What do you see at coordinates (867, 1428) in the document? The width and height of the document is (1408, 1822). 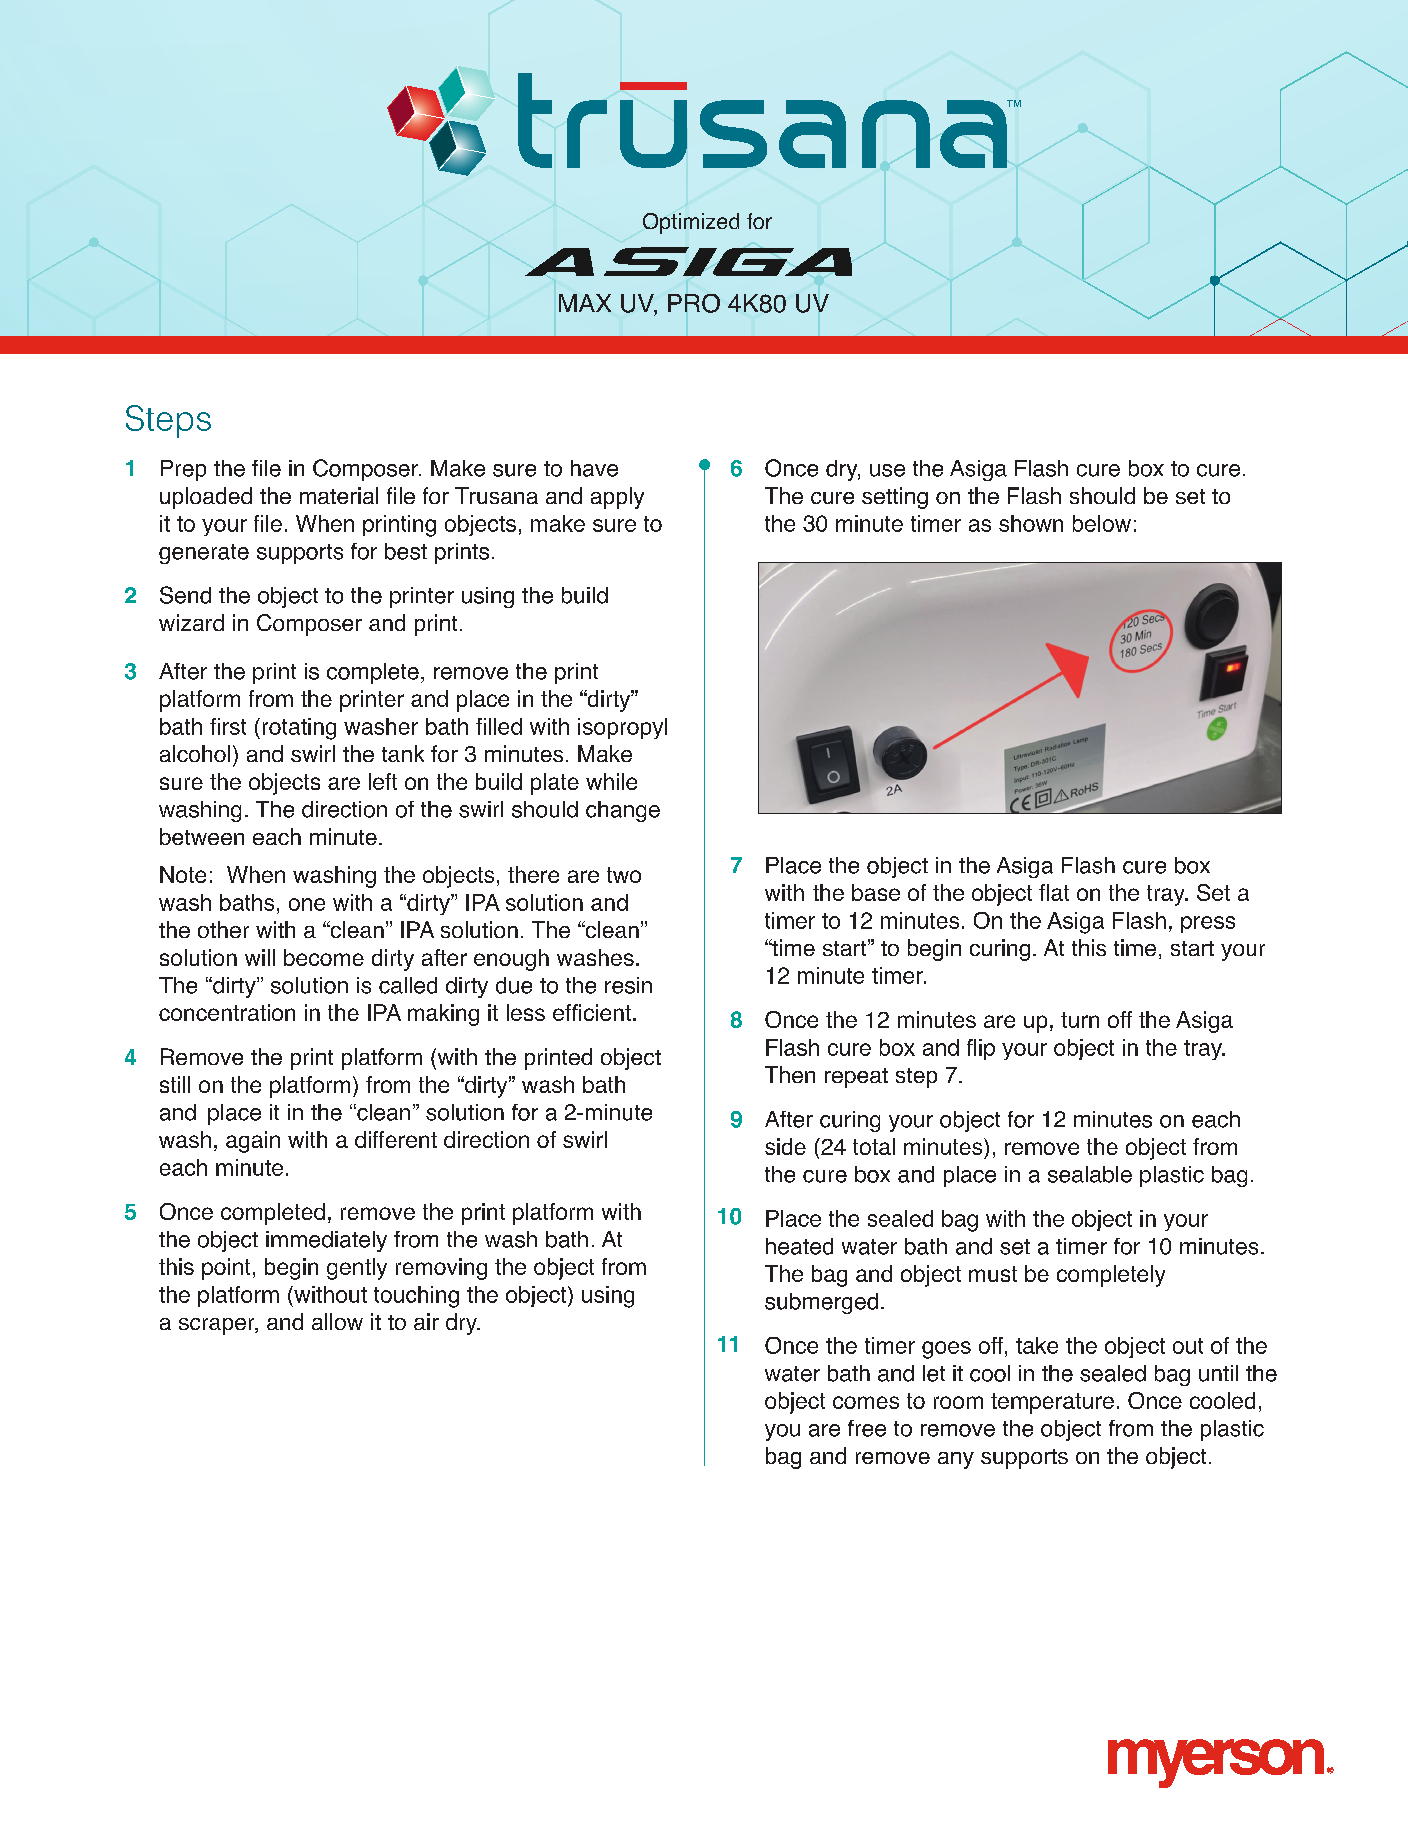 I see `free` at bounding box center [867, 1428].
